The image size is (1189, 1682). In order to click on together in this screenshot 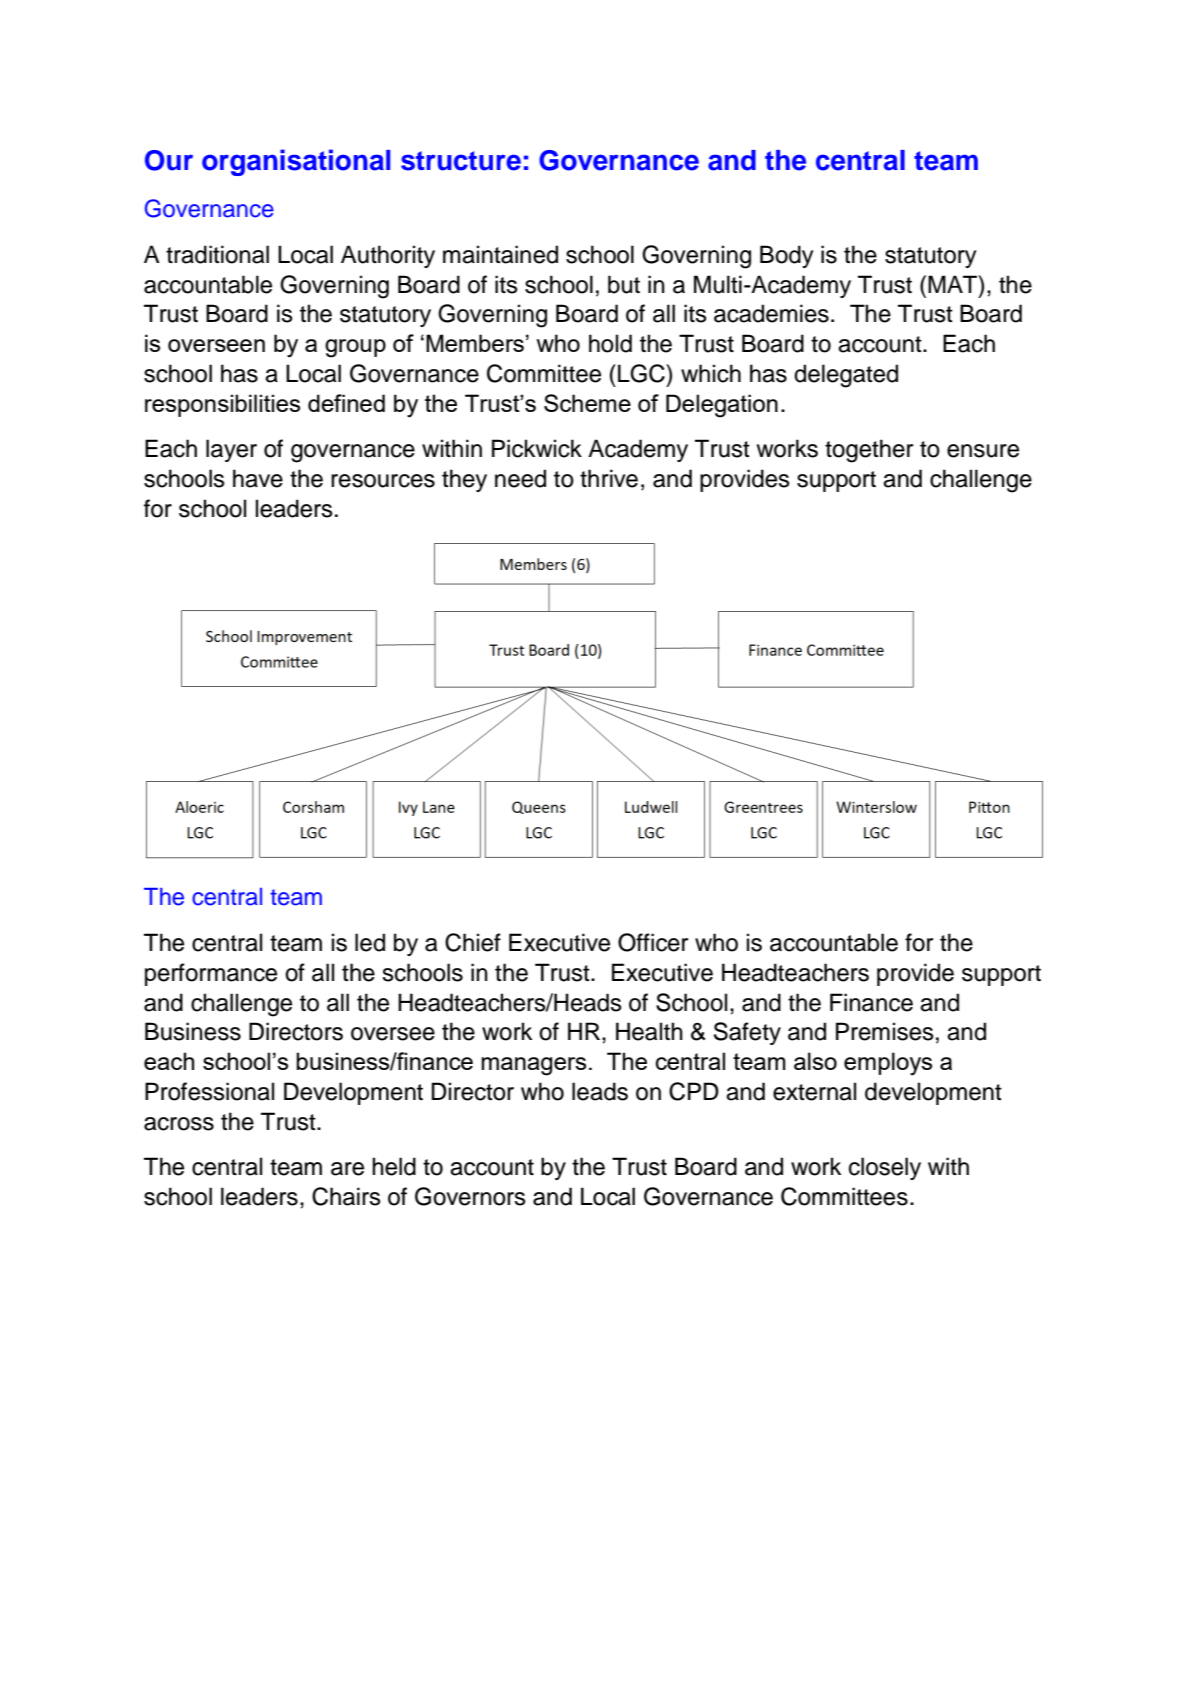, I will do `click(869, 451)`.
